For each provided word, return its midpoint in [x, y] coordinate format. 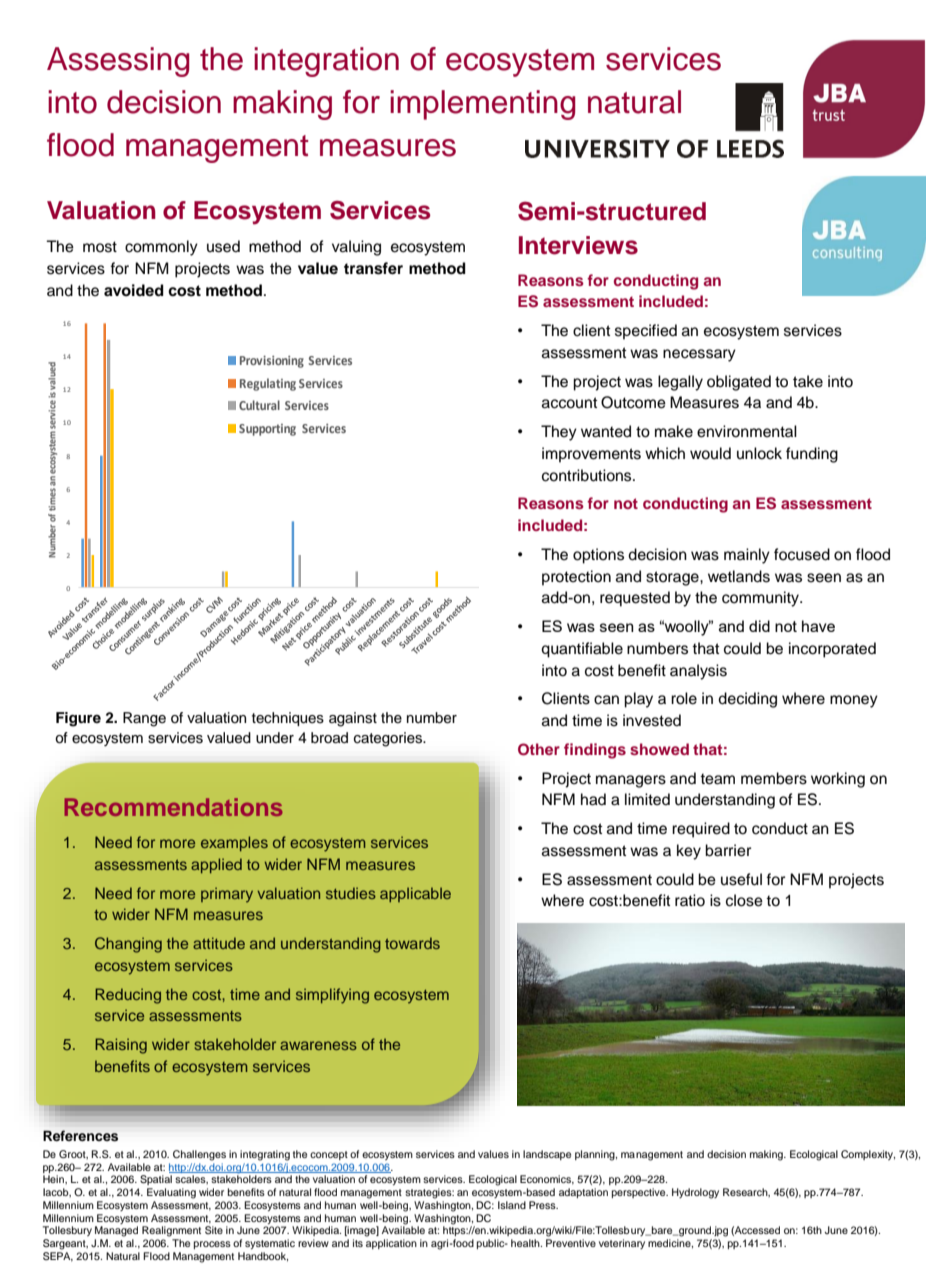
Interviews [578, 245]
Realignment [171, 1231]
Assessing [118, 62]
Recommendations [173, 807]
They [559, 433]
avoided [134, 290]
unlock [759, 453]
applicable [415, 894]
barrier [728, 850]
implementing [482, 105]
